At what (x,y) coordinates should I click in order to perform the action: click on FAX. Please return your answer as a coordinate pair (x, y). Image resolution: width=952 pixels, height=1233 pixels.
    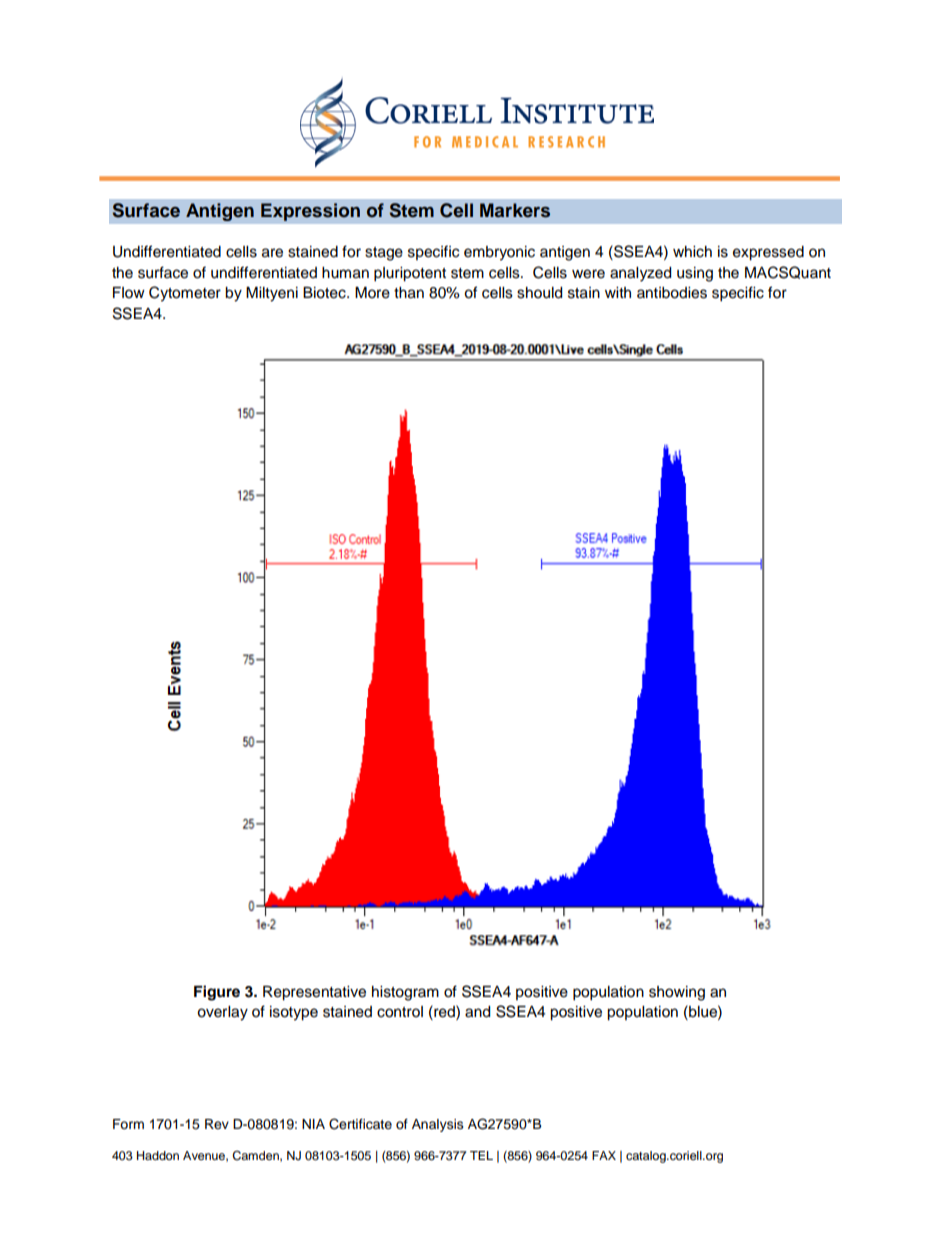
    Looking at the image, I should click on (604, 1155).
